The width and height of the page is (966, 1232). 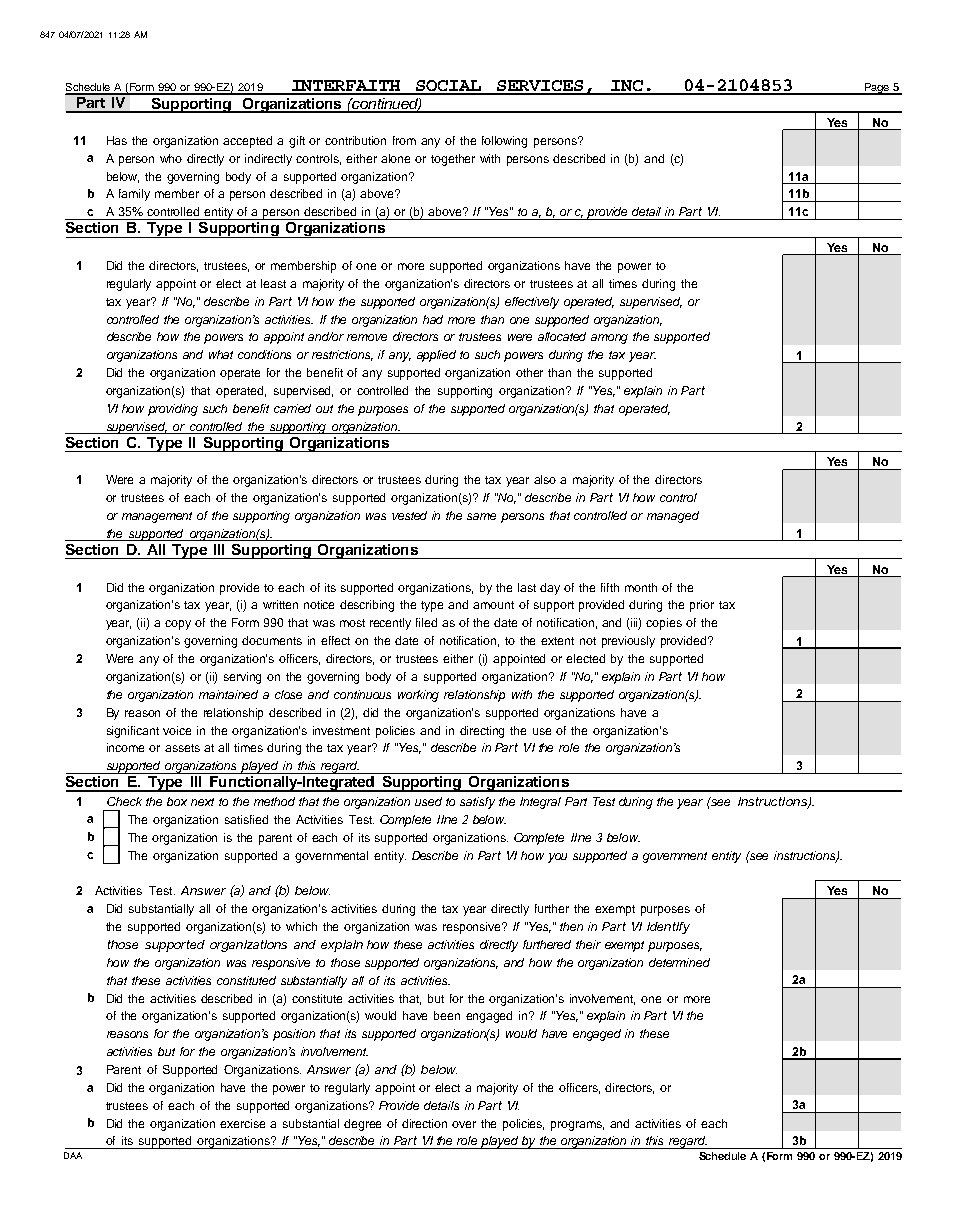 What do you see at coordinates (242, 1123) in the page?
I see `exercise` at bounding box center [242, 1123].
